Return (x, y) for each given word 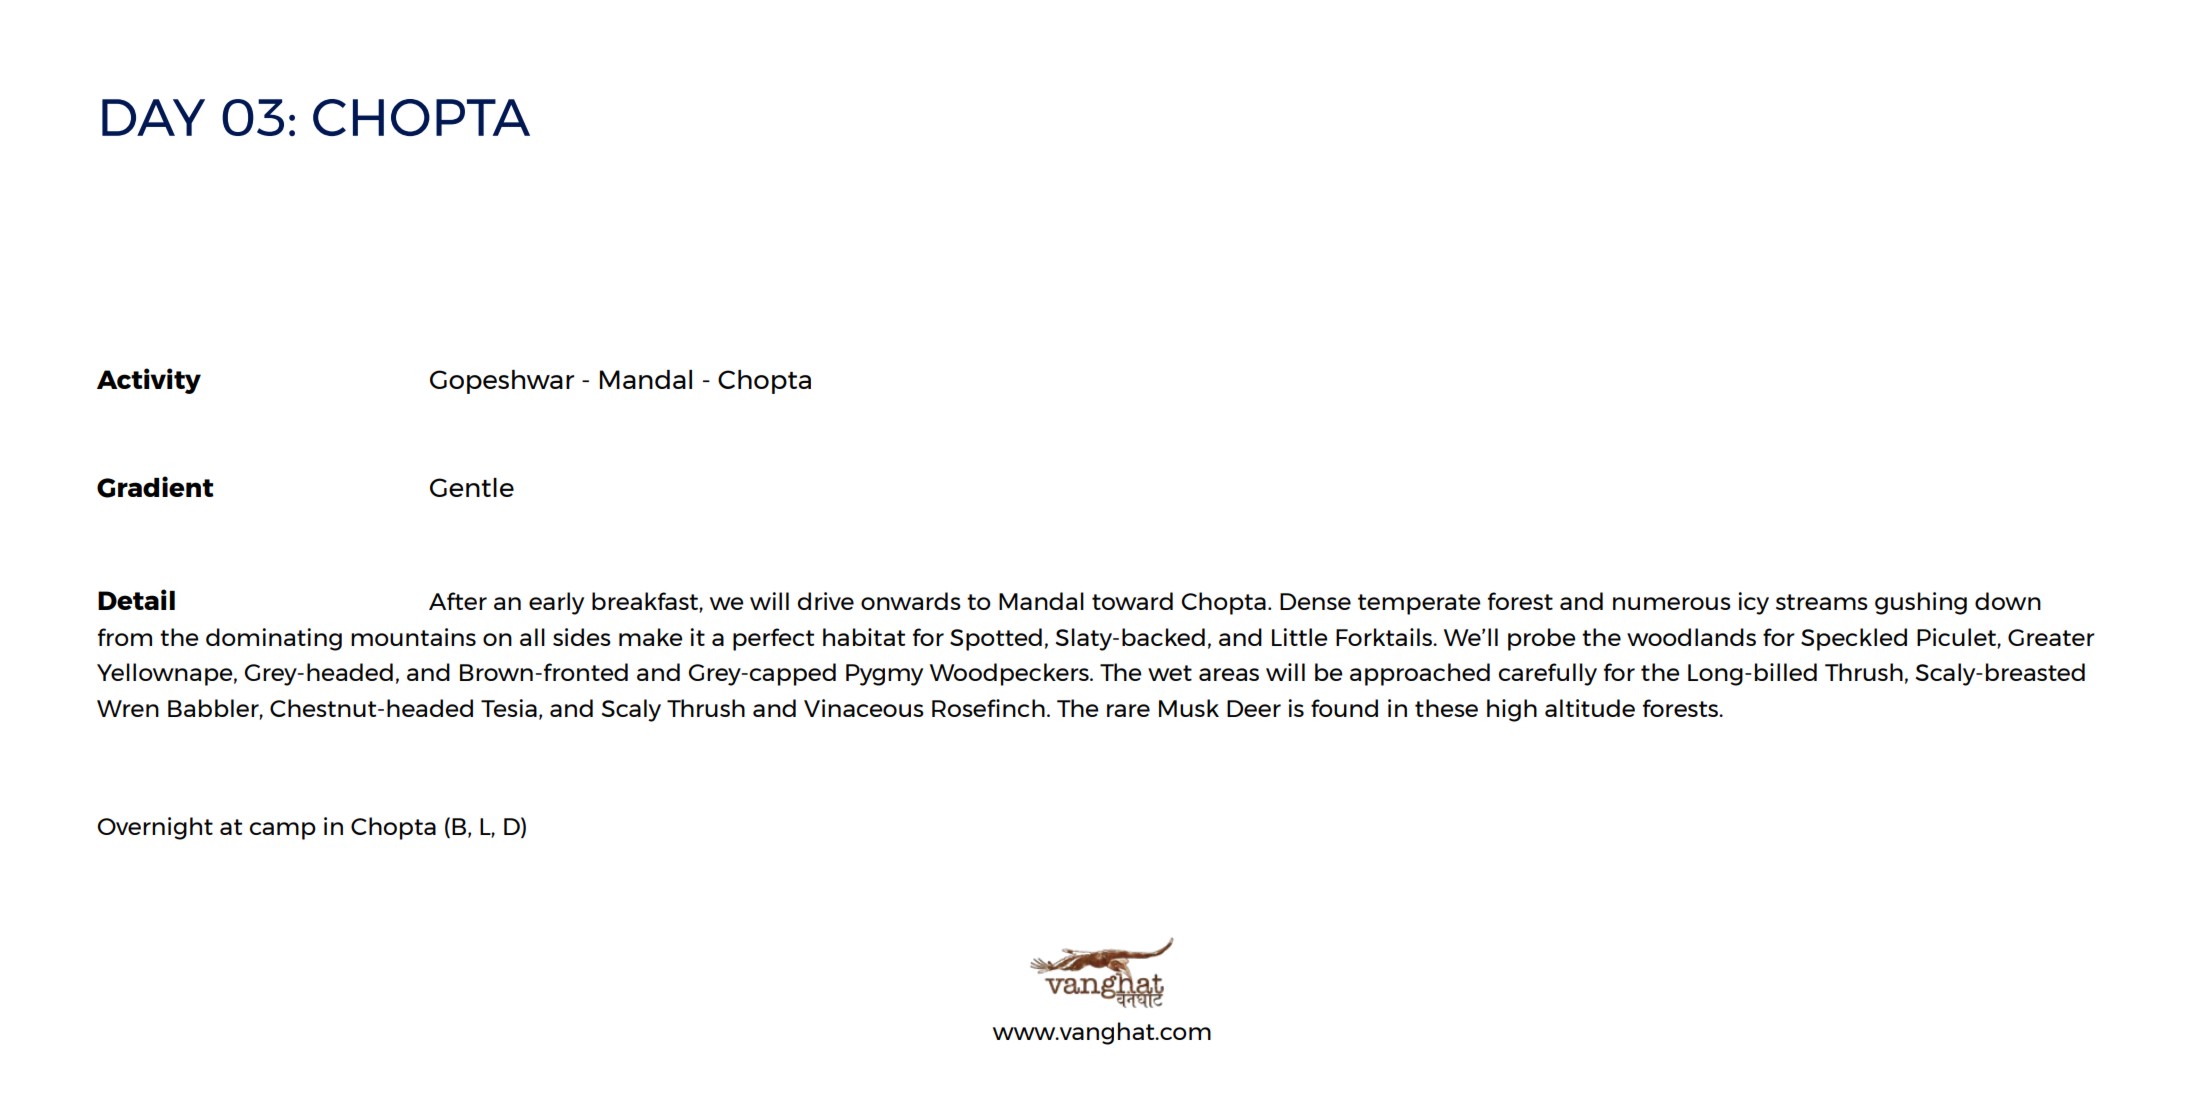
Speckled (1854, 639)
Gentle (472, 487)
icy (1753, 603)
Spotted (996, 639)
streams (1822, 602)
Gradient (155, 487)
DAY (153, 117)
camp (283, 831)
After (458, 601)
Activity (149, 381)
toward (1132, 601)
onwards (911, 601)
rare (1128, 710)
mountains (413, 637)
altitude (1590, 708)
